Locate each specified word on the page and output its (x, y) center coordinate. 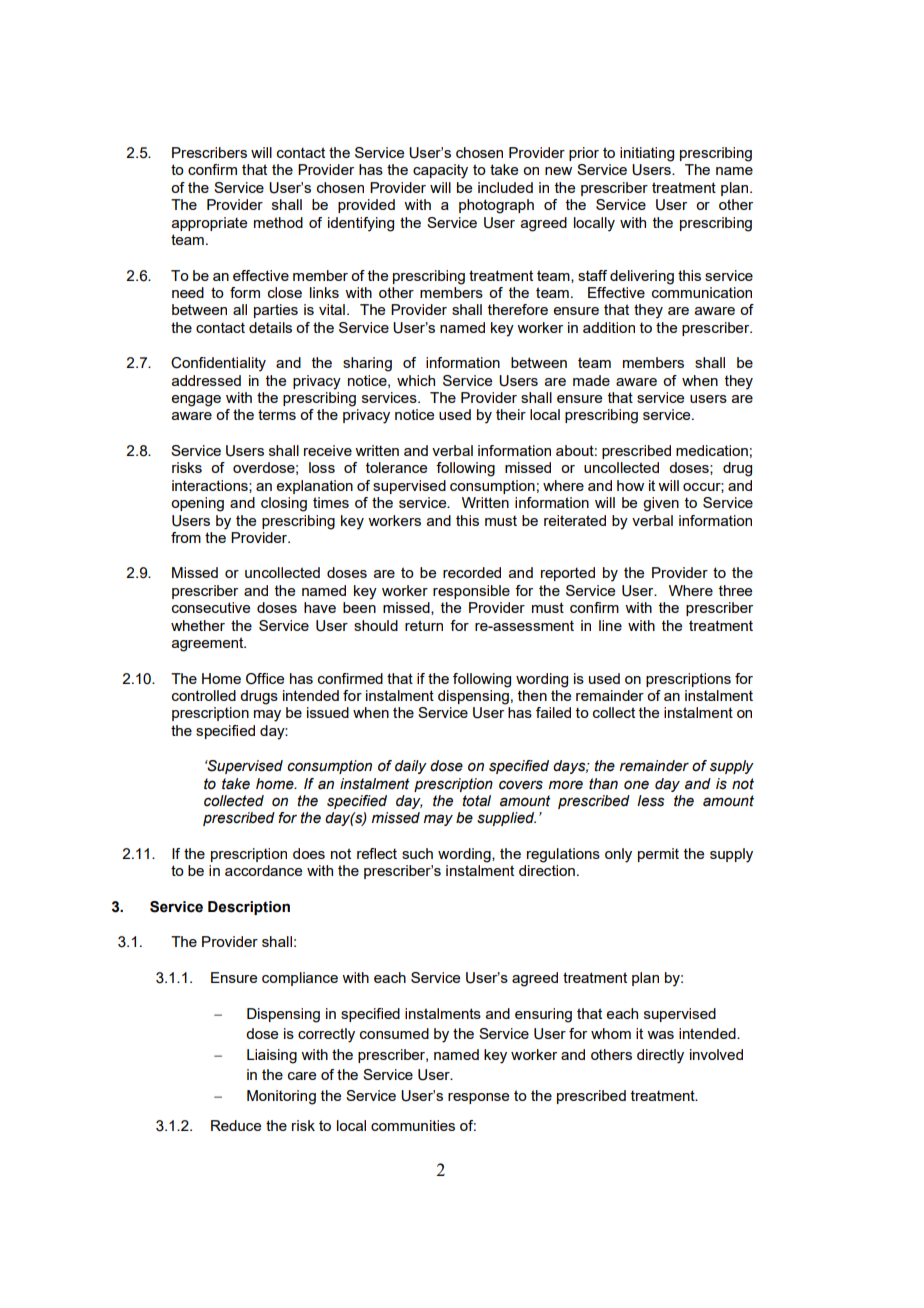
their (511, 414)
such (417, 853)
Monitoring (281, 1097)
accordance (263, 870)
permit (658, 855)
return (424, 625)
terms (277, 414)
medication (712, 450)
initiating (647, 154)
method (278, 222)
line (610, 625)
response (478, 1098)
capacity (440, 171)
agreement (209, 644)
